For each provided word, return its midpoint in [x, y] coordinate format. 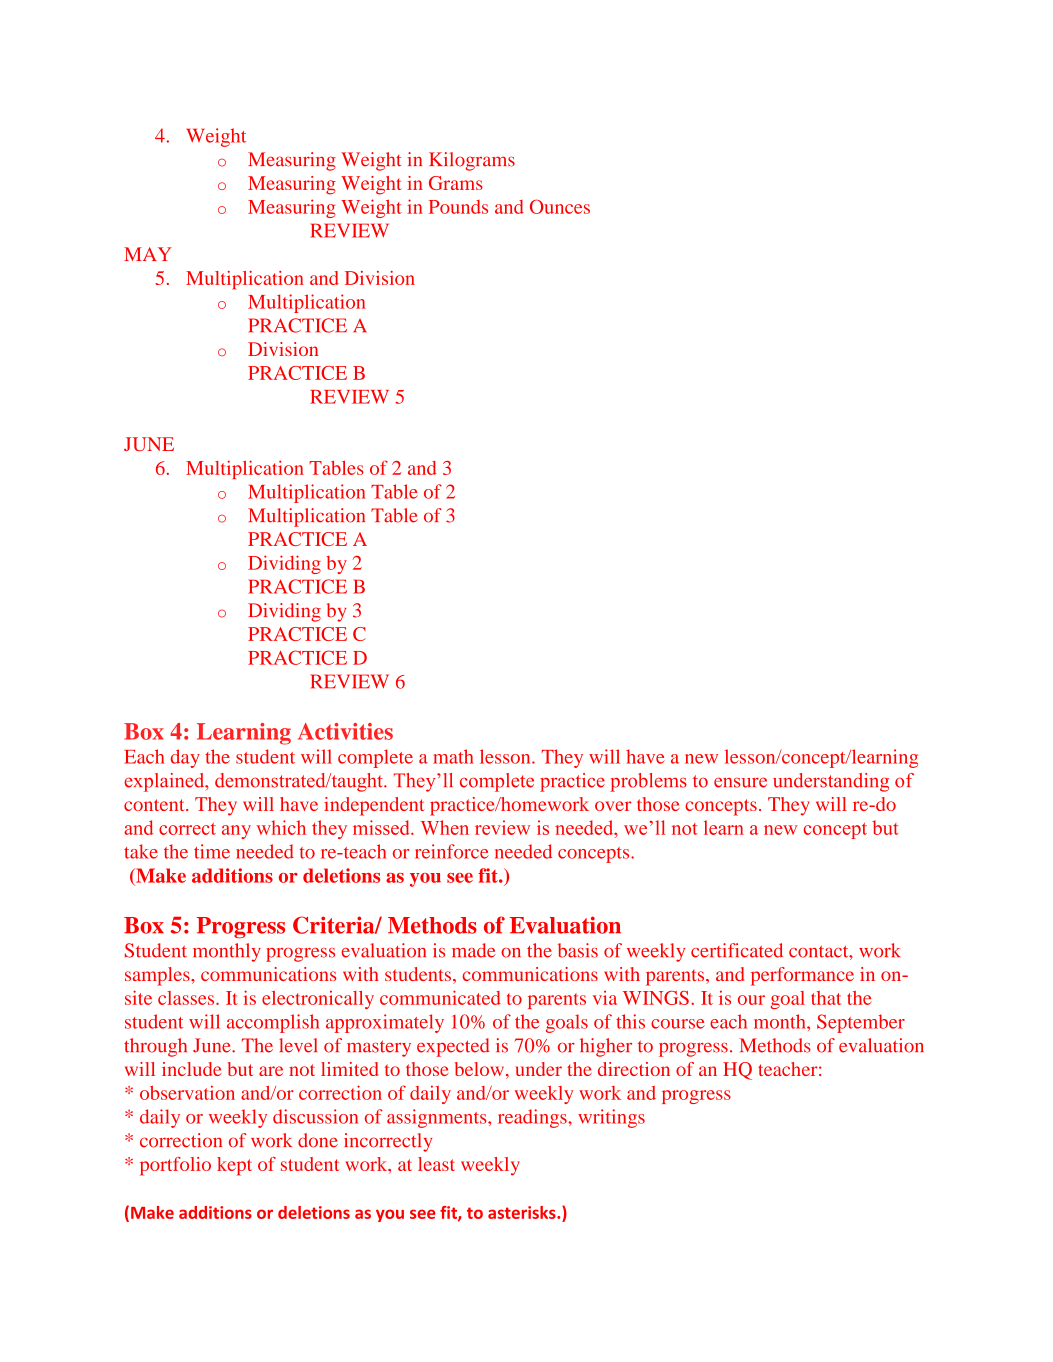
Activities [345, 731]
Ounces [560, 206]
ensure [740, 782]
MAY [148, 254]
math [453, 756]
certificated [737, 950]
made [474, 950]
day [185, 758]
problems [648, 782]
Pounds [458, 207]
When [445, 827]
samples [158, 976]
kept [234, 1166]
